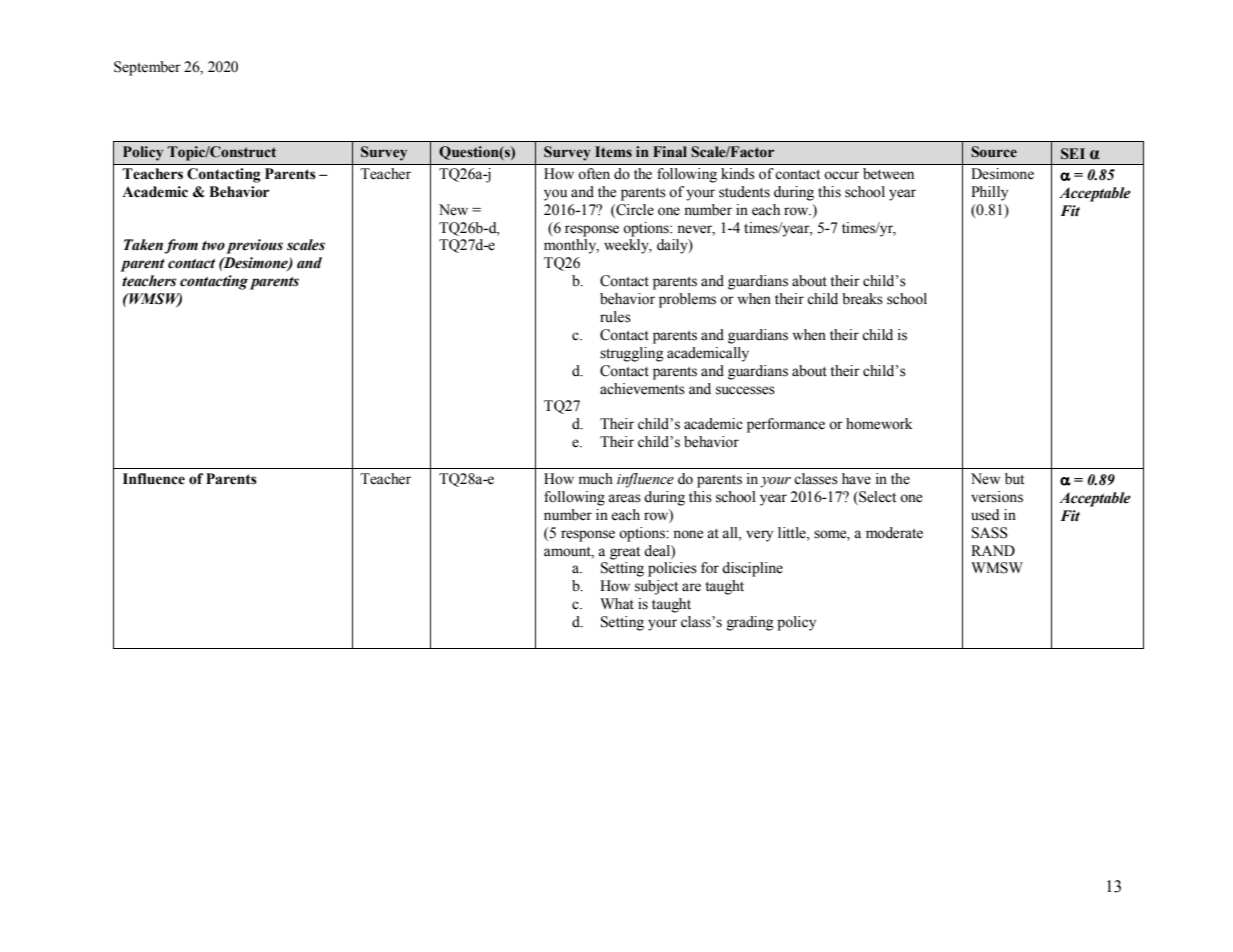 This image has width=1233, height=952. I want to click on breaks, so click(862, 299).
